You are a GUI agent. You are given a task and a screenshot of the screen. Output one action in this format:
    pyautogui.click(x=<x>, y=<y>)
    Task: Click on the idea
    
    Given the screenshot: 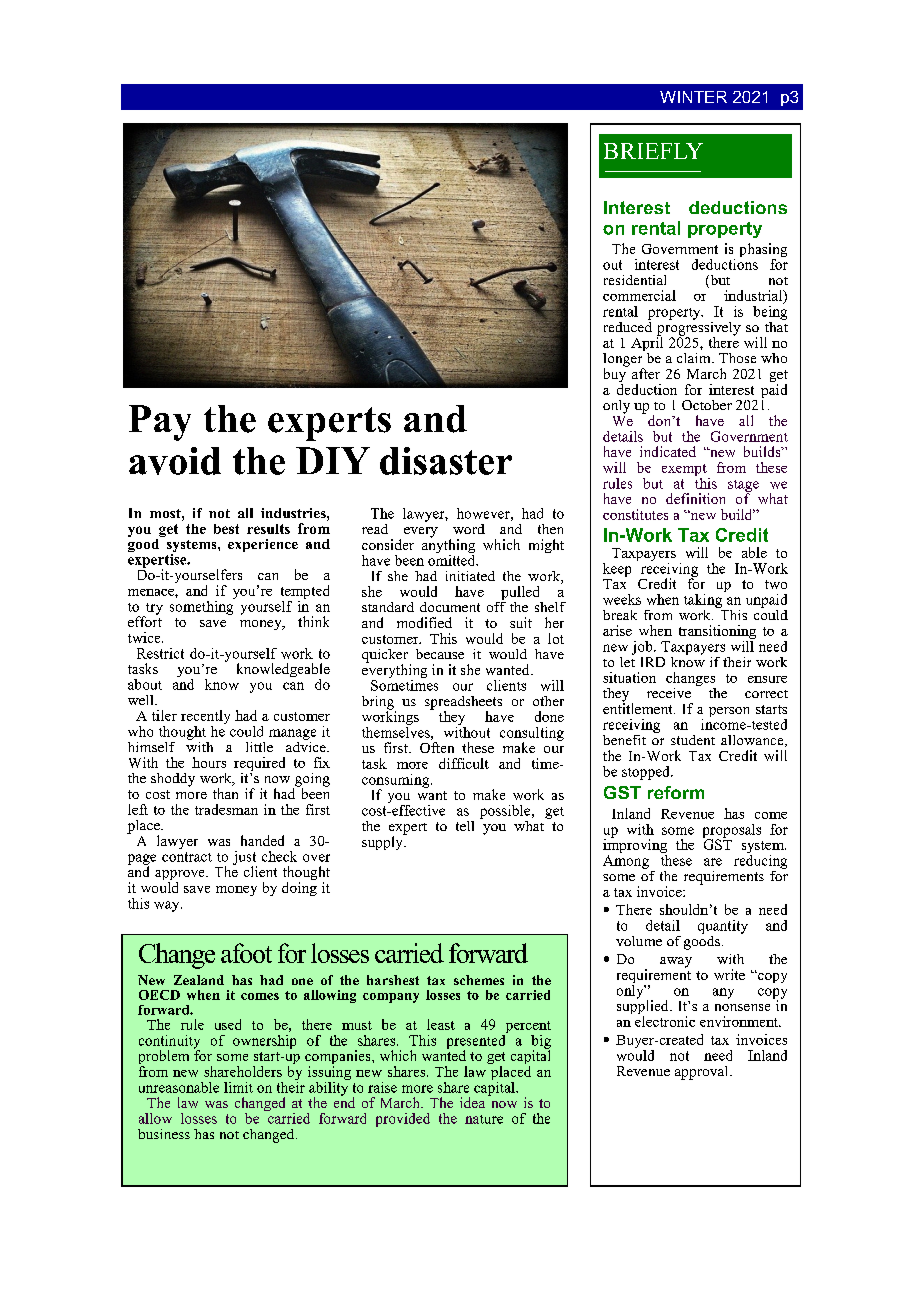 What is the action you would take?
    pyautogui.click(x=472, y=1102)
